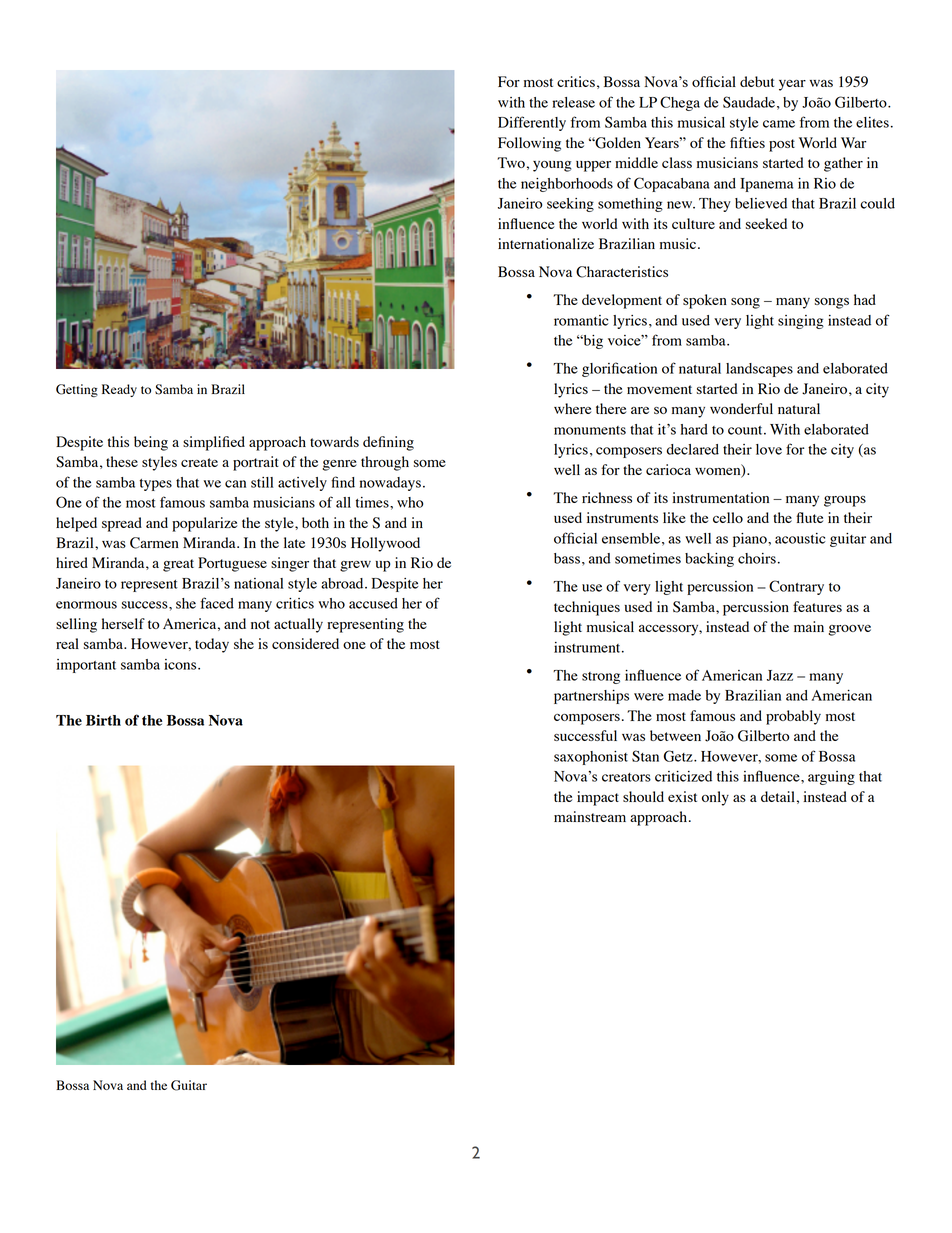  I want to click on Differently, so click(532, 123).
